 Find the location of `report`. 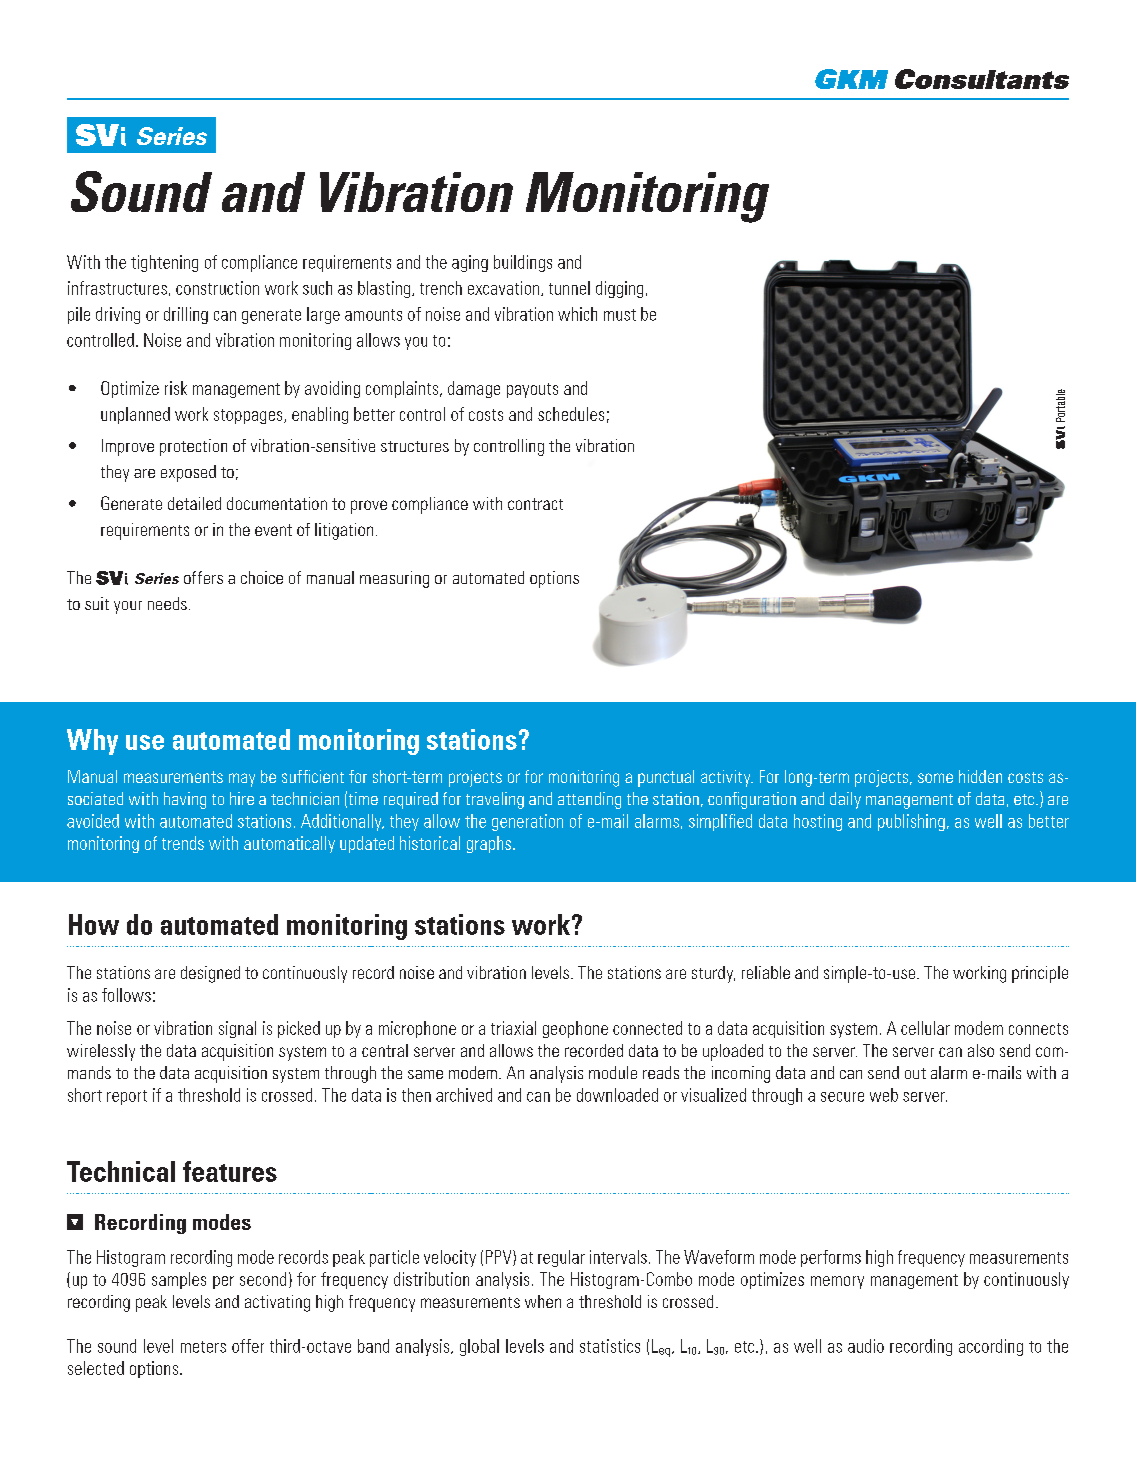

report is located at coordinates (127, 1097).
